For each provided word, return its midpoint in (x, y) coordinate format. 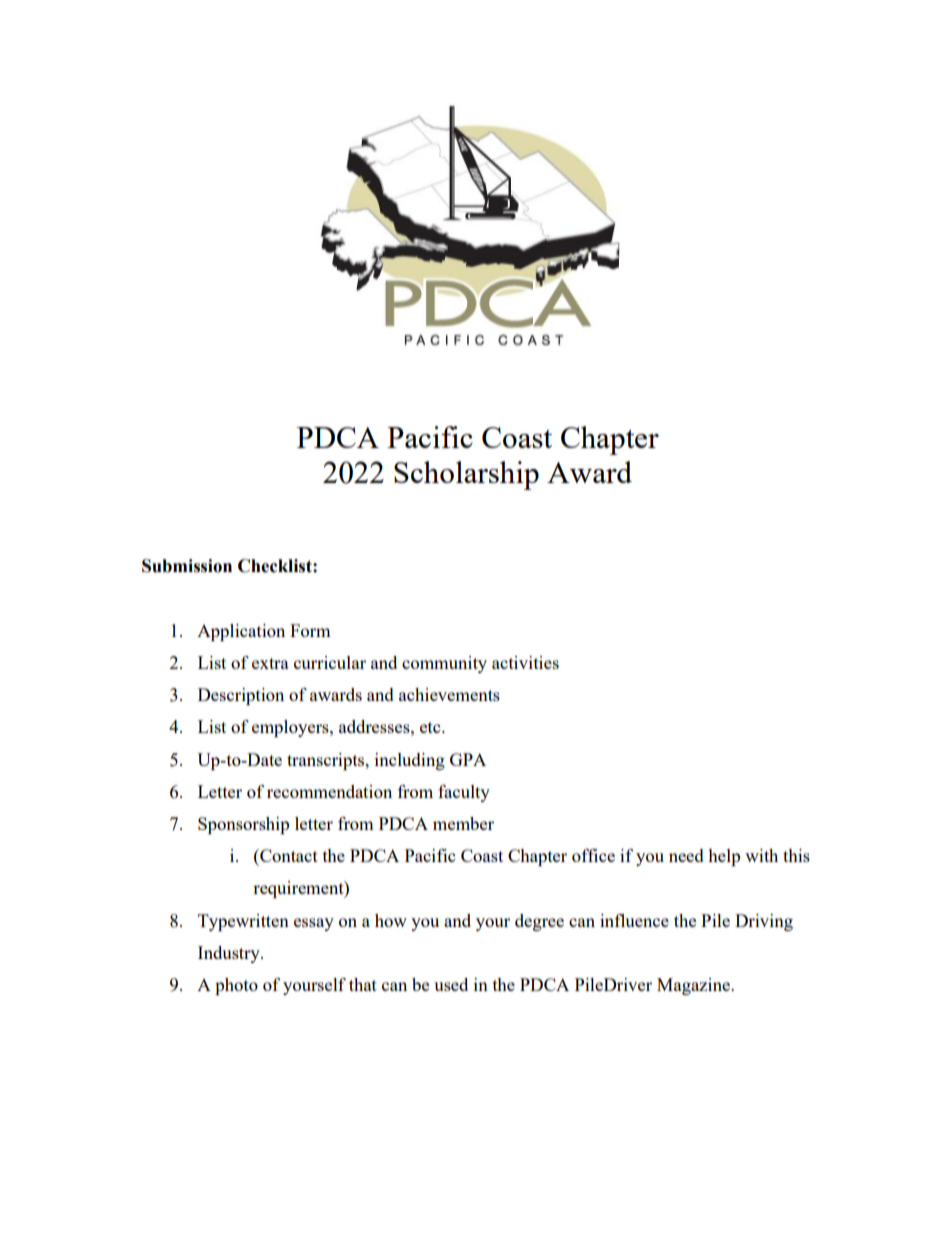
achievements (449, 694)
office (593, 855)
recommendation (329, 791)
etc (431, 727)
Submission (187, 566)
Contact (288, 855)
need (686, 855)
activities (525, 662)
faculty (464, 793)
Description (241, 696)
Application (241, 632)
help (724, 857)
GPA (468, 759)
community (444, 664)
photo (236, 986)
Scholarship (466, 475)
